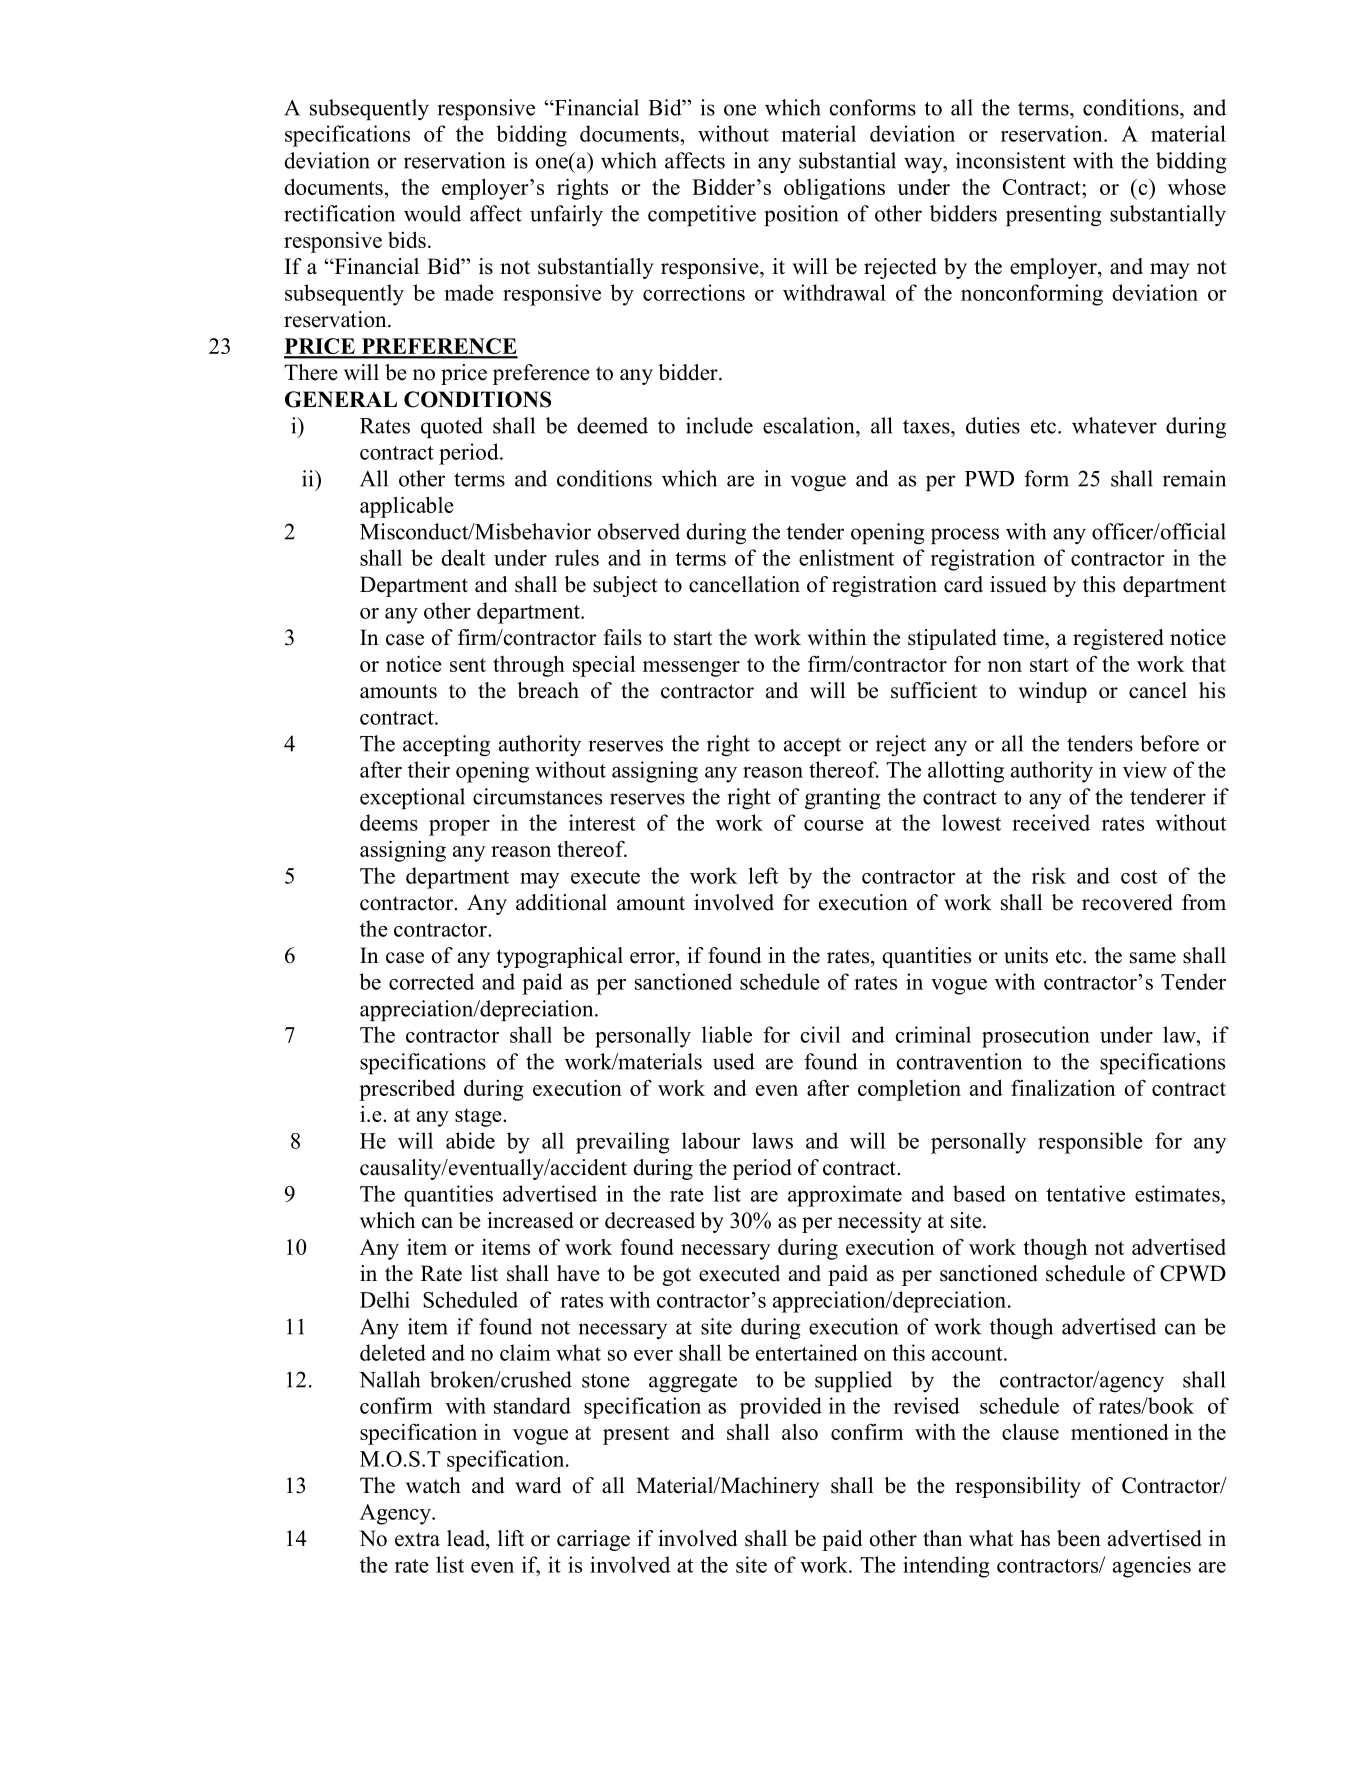 The image size is (1364, 1765). I want to click on proper, so click(459, 828).
